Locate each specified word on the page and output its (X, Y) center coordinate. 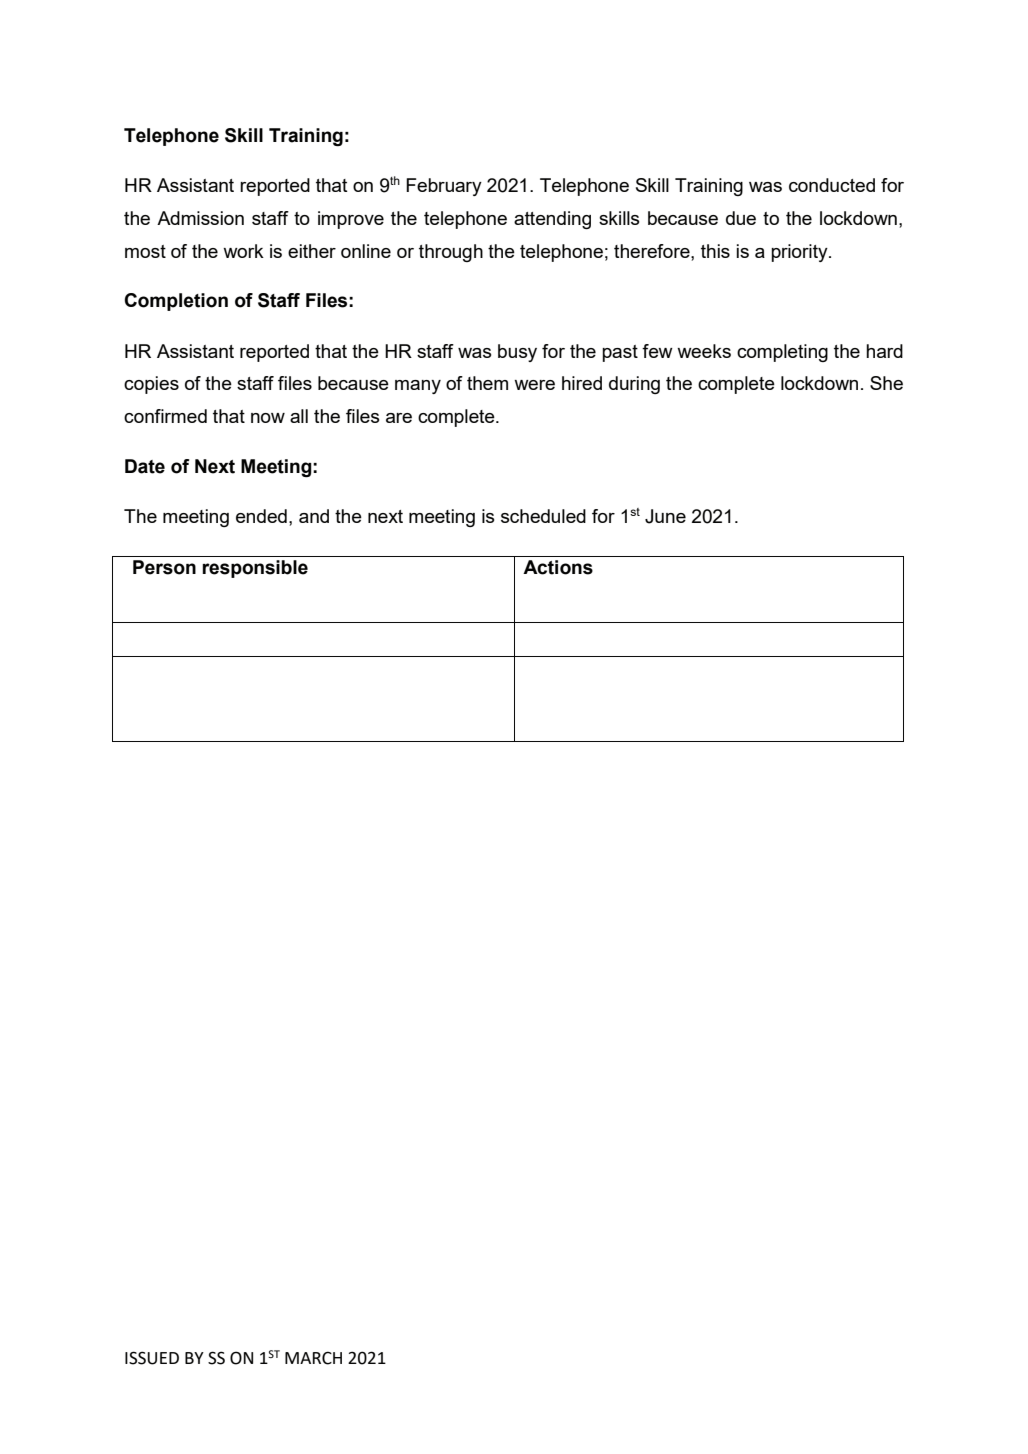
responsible (255, 569)
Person (164, 567)
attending (552, 220)
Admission (200, 218)
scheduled (543, 516)
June (665, 516)
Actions (558, 567)
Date (145, 466)
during (634, 385)
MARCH (313, 1358)
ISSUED (152, 1358)
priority (800, 253)
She (886, 383)
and (314, 516)
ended (261, 516)
